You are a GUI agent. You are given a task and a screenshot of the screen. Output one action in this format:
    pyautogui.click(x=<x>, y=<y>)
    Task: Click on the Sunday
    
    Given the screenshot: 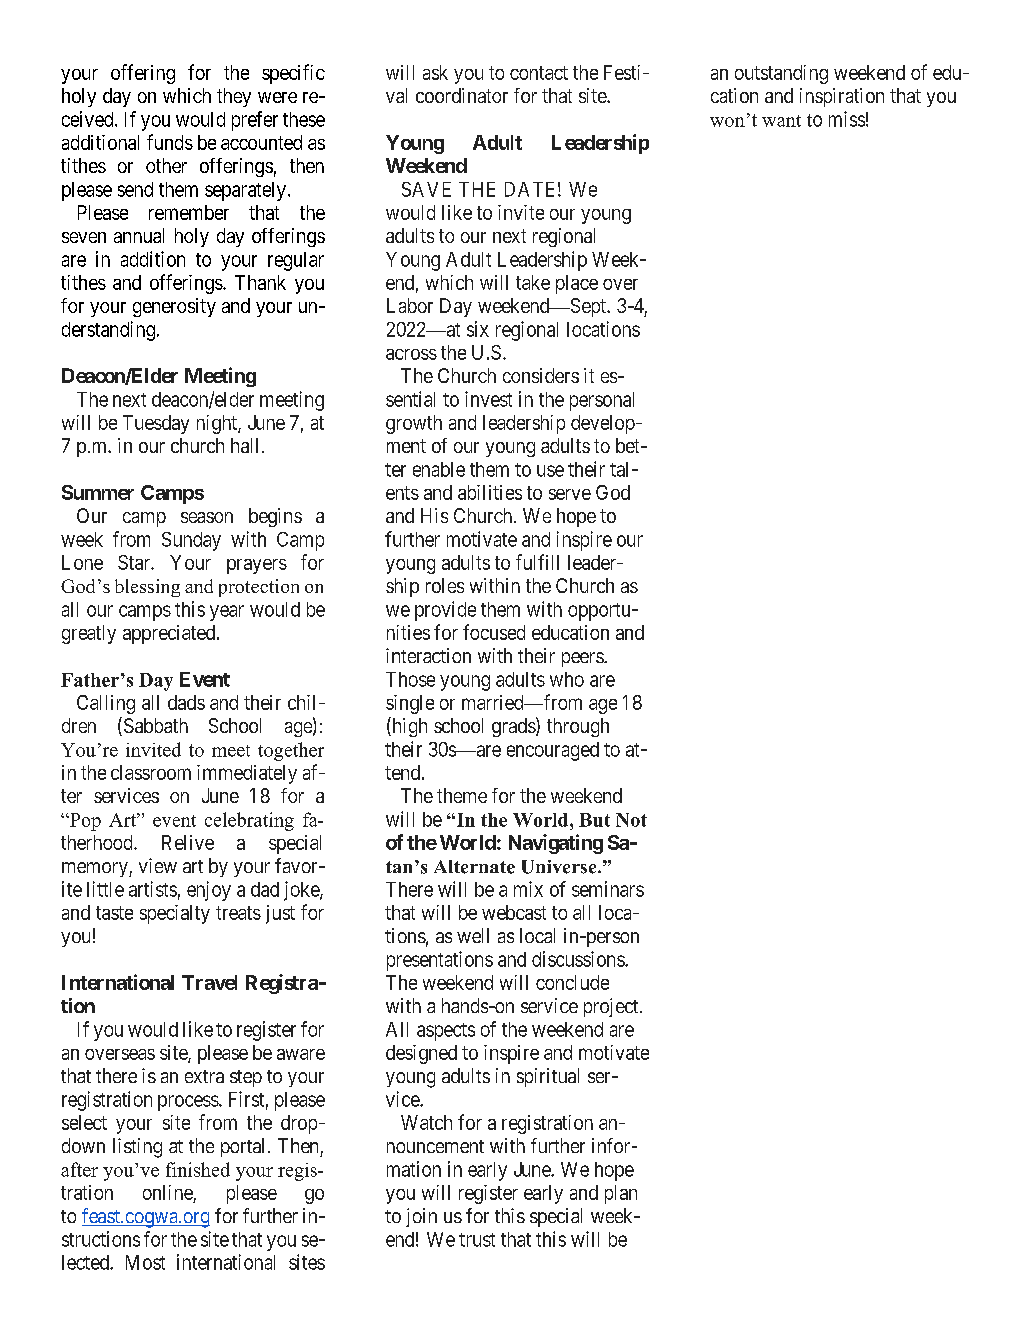 What is the action you would take?
    pyautogui.click(x=191, y=541)
